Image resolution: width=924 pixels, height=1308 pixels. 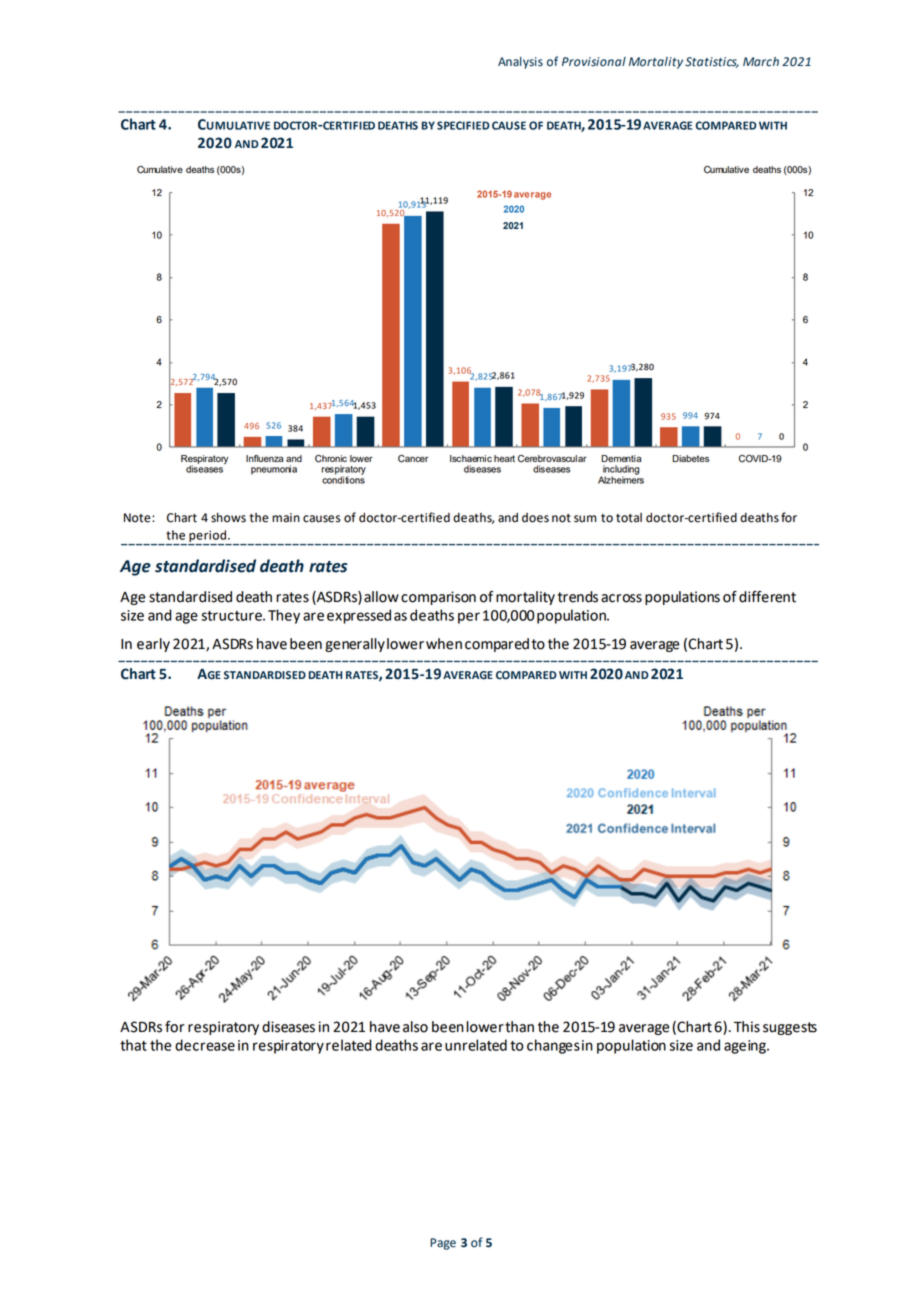 What do you see at coordinates (520, 63) in the screenshot?
I see `Analysis` at bounding box center [520, 63].
